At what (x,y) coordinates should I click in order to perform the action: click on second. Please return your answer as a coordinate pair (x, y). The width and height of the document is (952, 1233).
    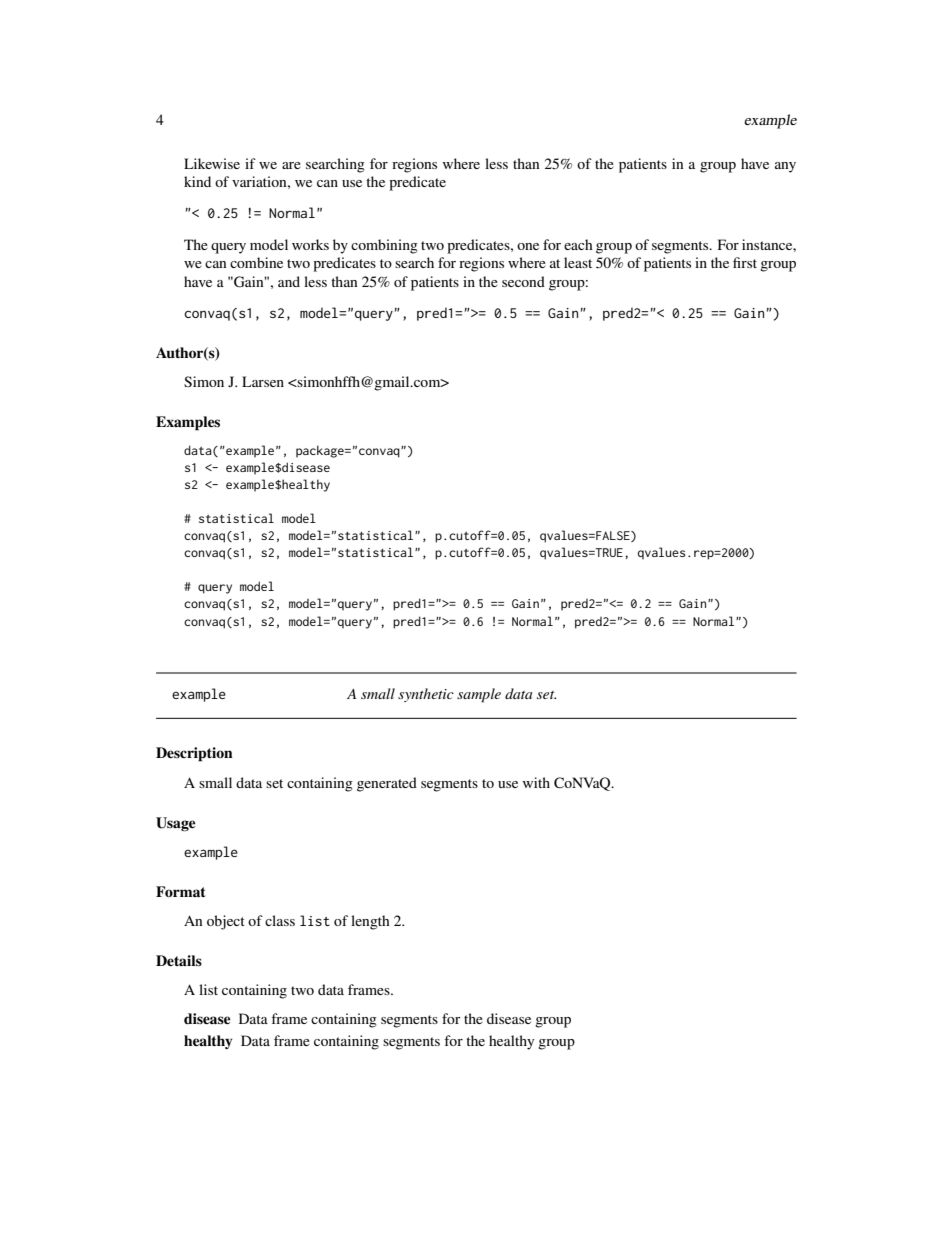
    Looking at the image, I should click on (523, 281).
